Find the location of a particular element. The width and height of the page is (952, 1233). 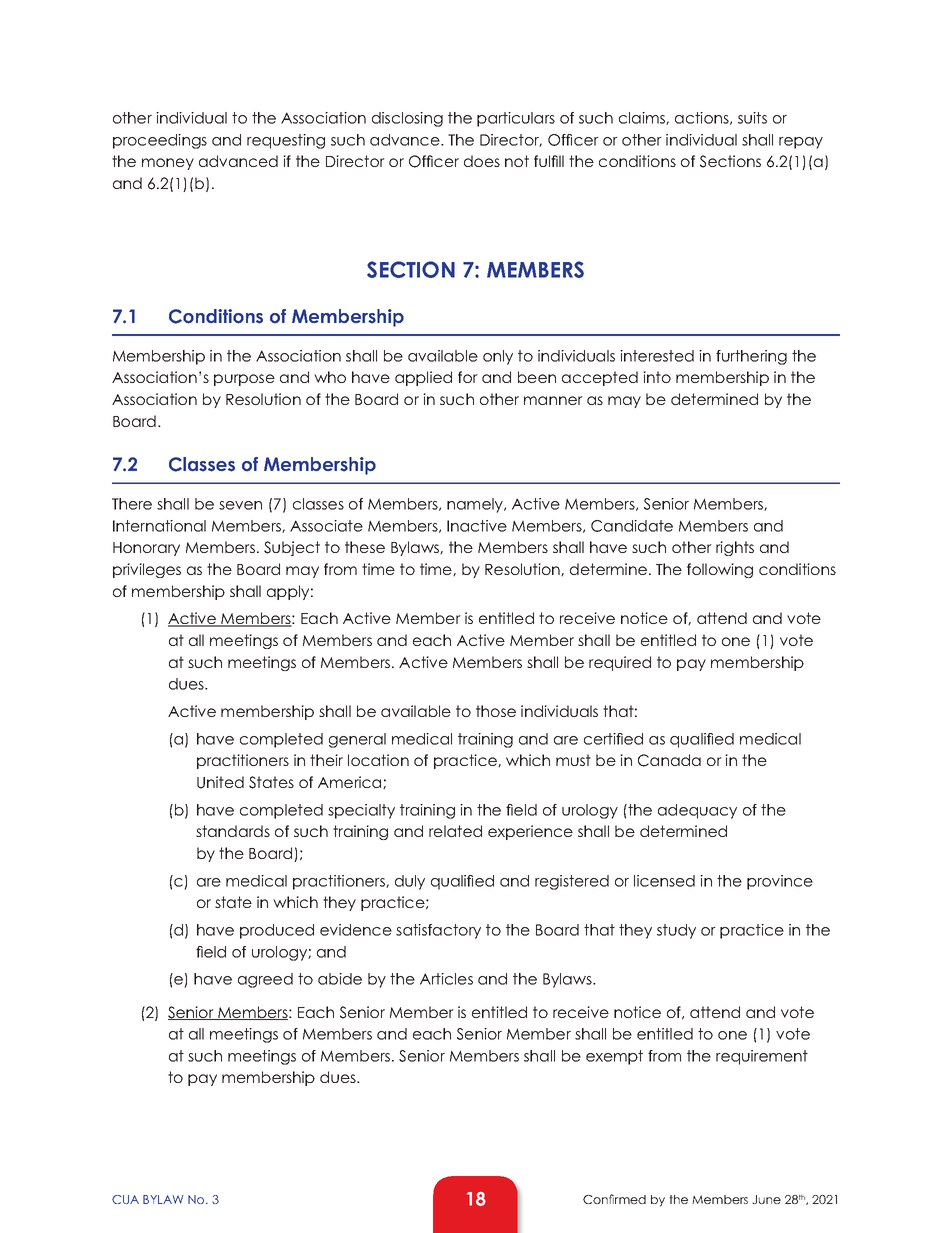

related is located at coordinates (455, 831).
